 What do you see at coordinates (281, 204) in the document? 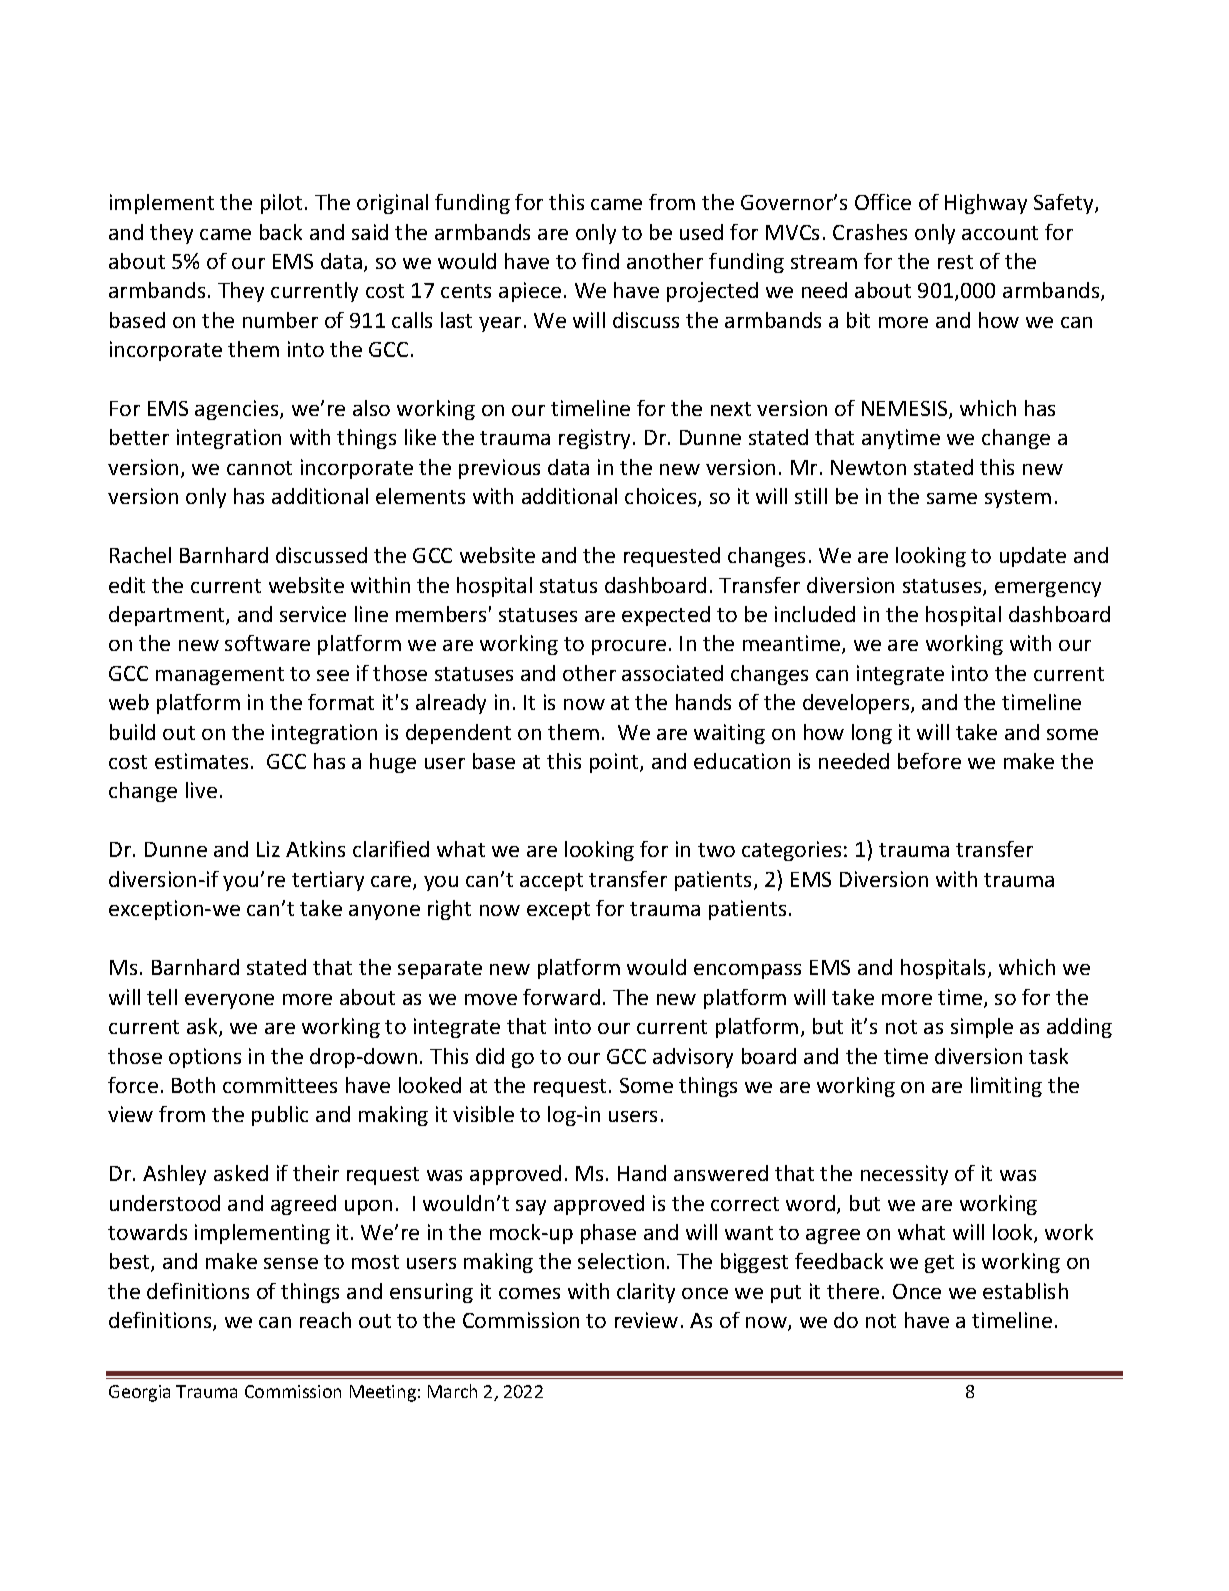
I see `pilot` at bounding box center [281, 204].
